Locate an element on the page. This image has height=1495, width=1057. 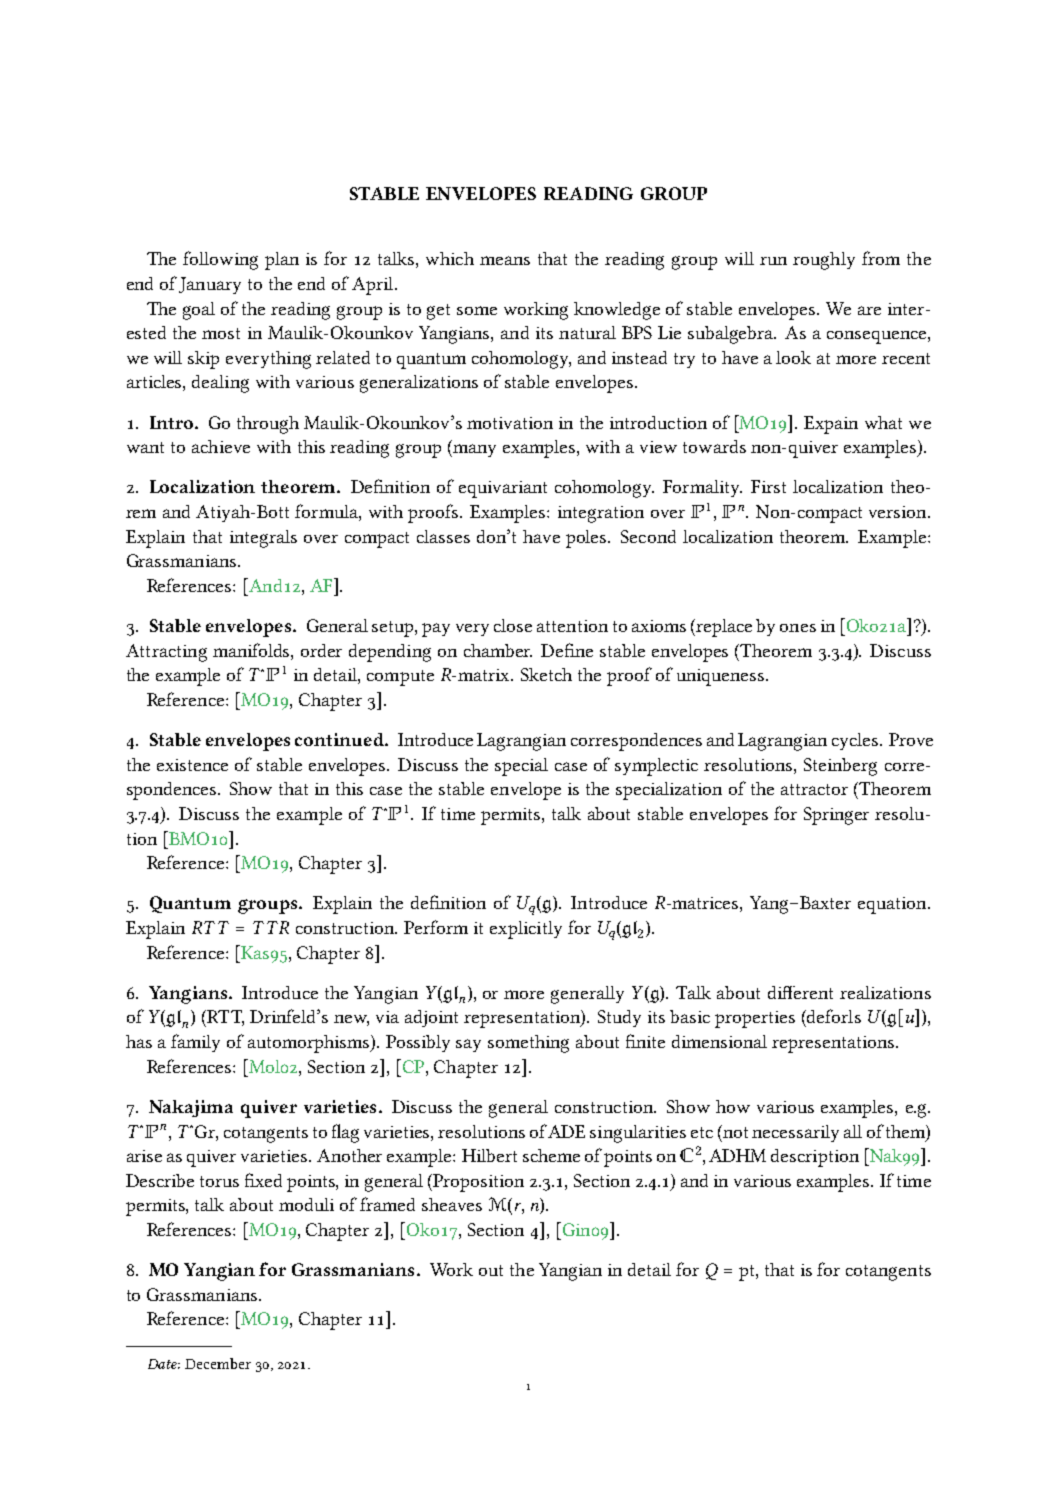
sheaves is located at coordinates (452, 1204).
